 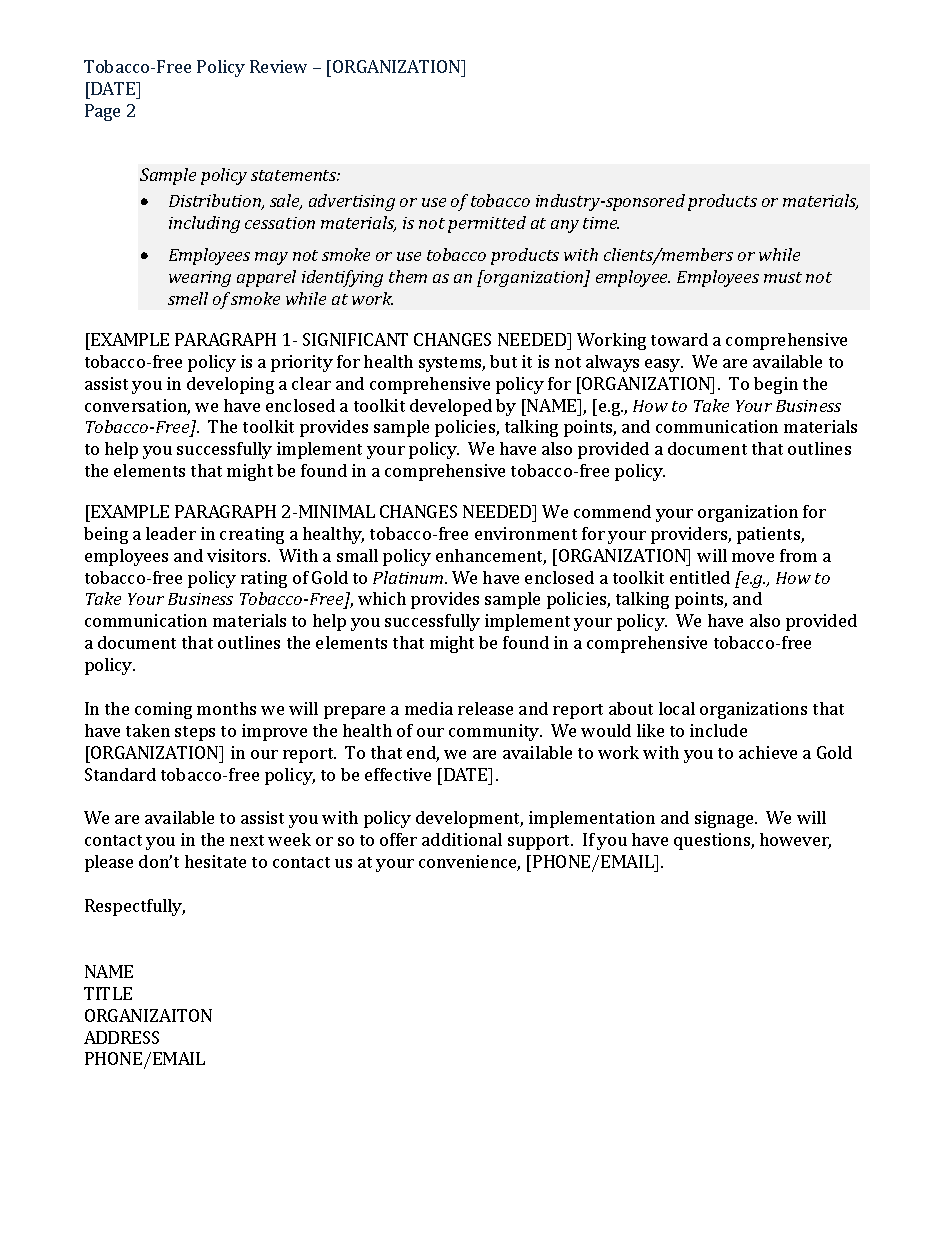 What do you see at coordinates (121, 1037) in the image?
I see `ADDRESS` at bounding box center [121, 1037].
